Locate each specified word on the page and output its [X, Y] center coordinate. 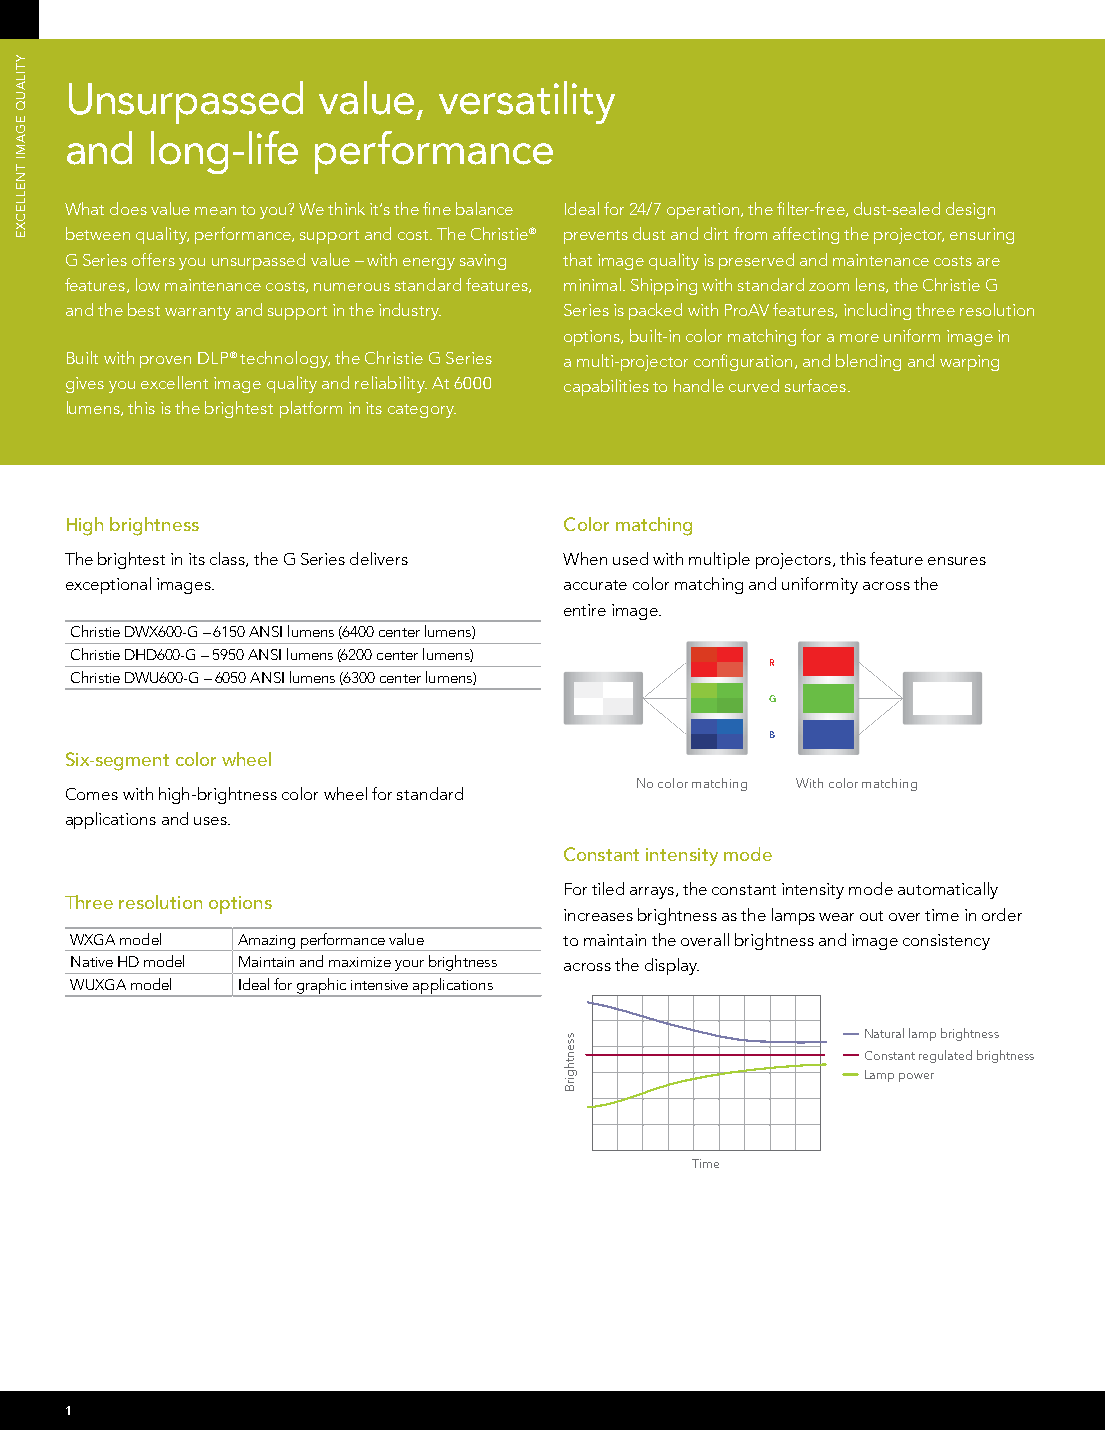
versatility [527, 102]
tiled [608, 888]
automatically [948, 890]
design [970, 210]
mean [215, 211]
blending [868, 362]
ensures [957, 561]
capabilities [606, 387]
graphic [322, 987]
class [228, 559]
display [672, 966]
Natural [884, 1033]
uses [211, 821]
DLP [213, 358]
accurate [595, 585]
